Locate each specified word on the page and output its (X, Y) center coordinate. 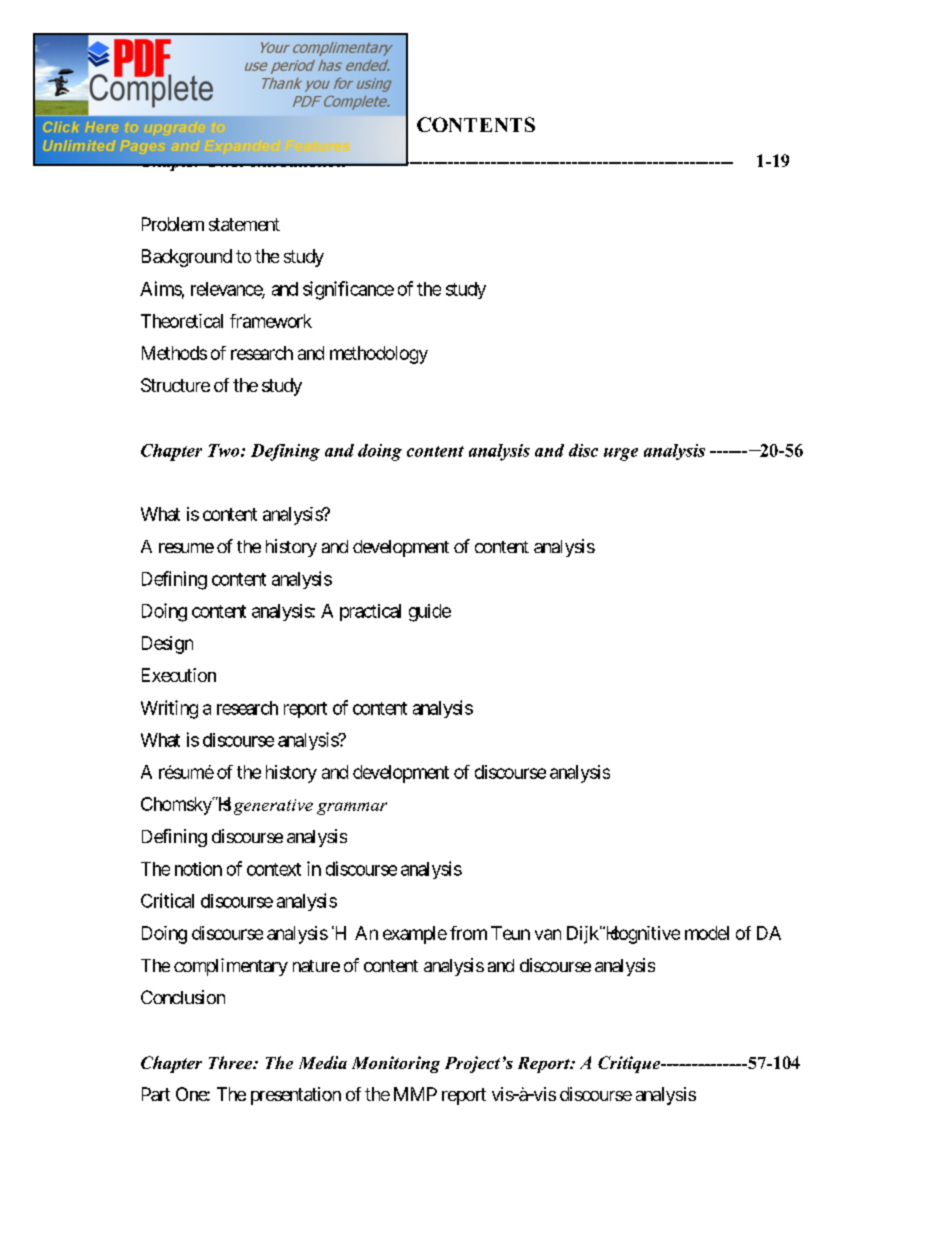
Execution (179, 675)
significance (348, 290)
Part (156, 1094)
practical (370, 612)
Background (187, 258)
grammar (352, 808)
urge (621, 454)
